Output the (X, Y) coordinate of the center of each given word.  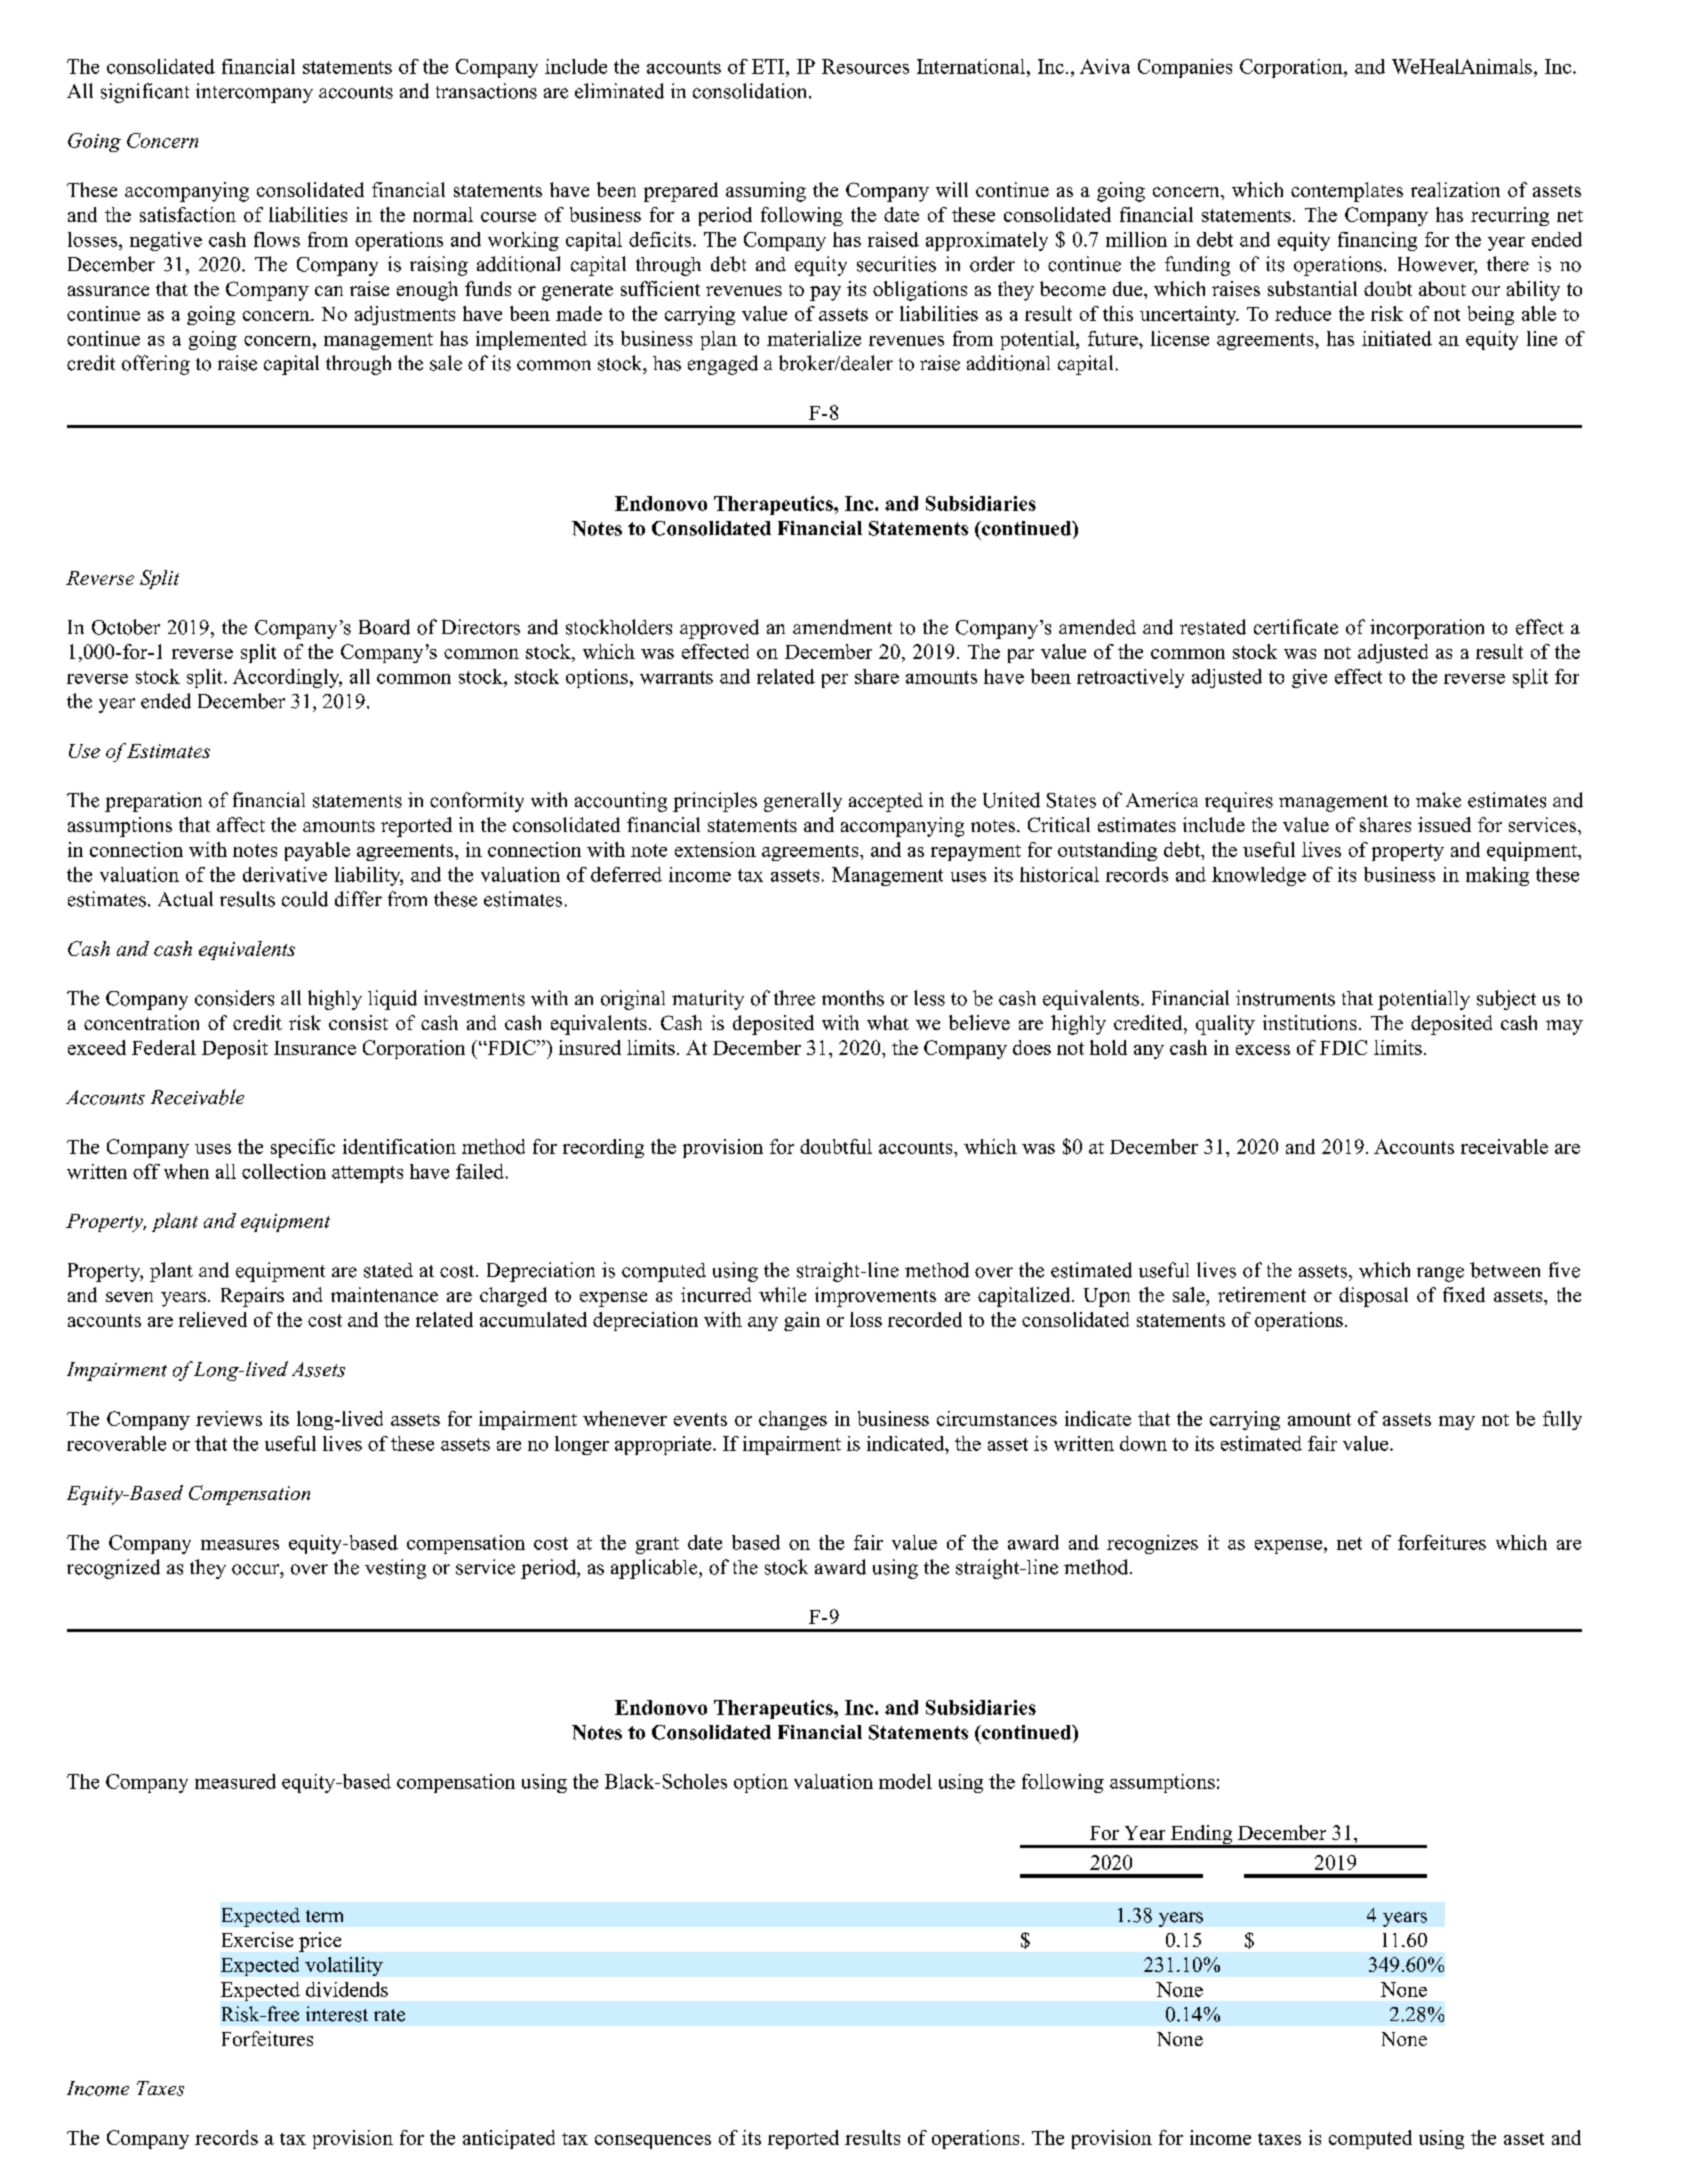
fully (1562, 1420)
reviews (229, 1418)
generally (803, 802)
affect (241, 824)
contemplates (1347, 192)
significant (145, 93)
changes (793, 1420)
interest (337, 2014)
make (1438, 800)
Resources (865, 66)
